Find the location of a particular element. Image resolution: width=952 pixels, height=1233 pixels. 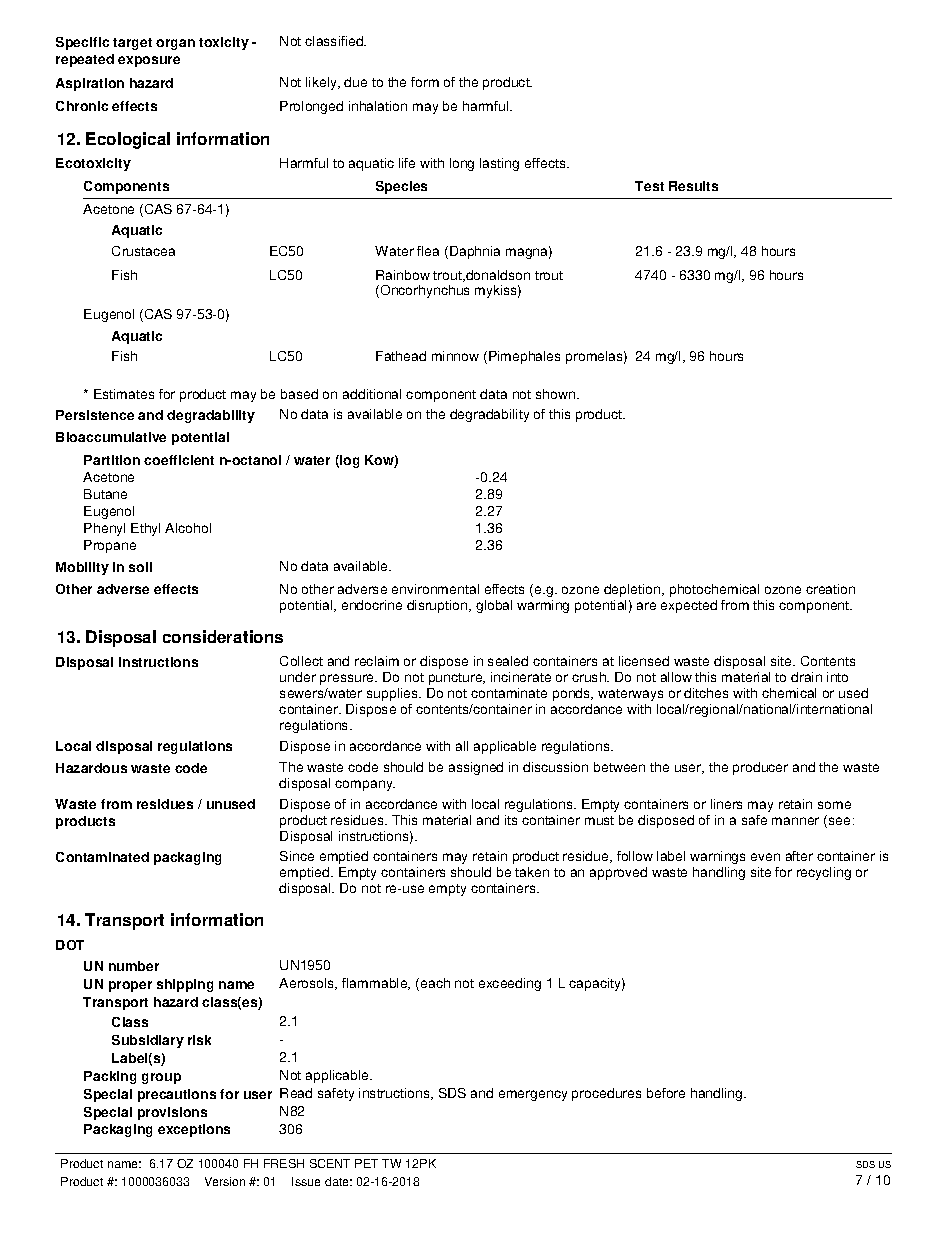

shown is located at coordinates (555, 394).
